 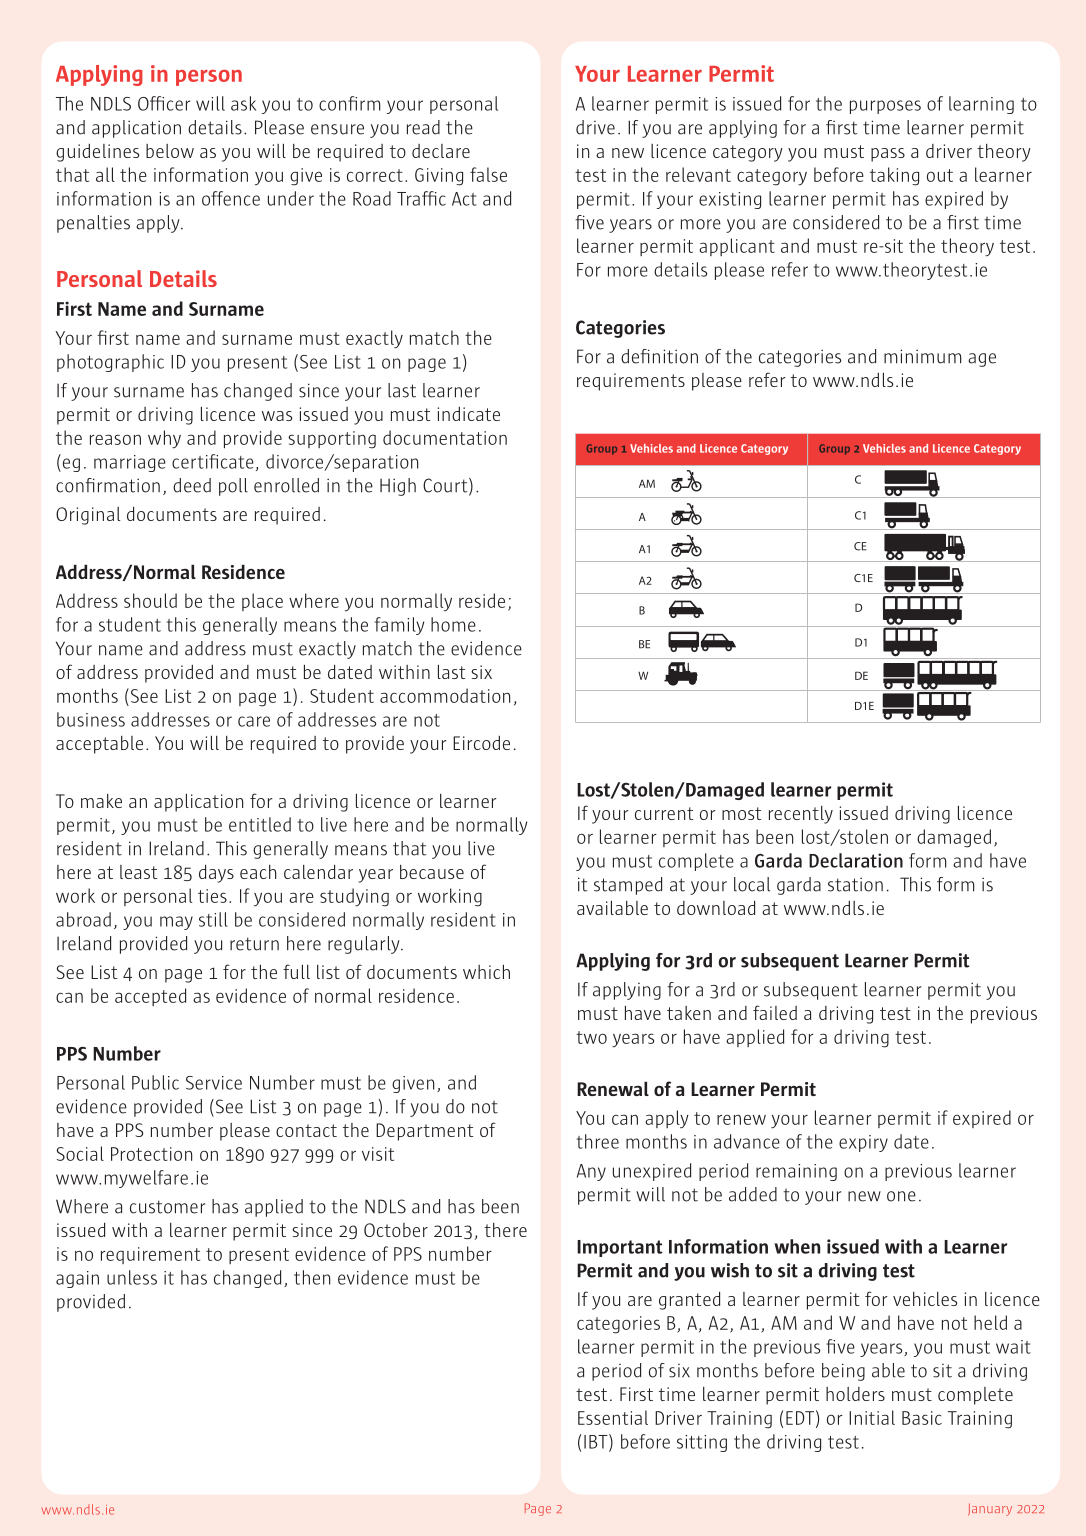 What do you see at coordinates (152, 1154) in the screenshot?
I see `Protection` at bounding box center [152, 1154].
